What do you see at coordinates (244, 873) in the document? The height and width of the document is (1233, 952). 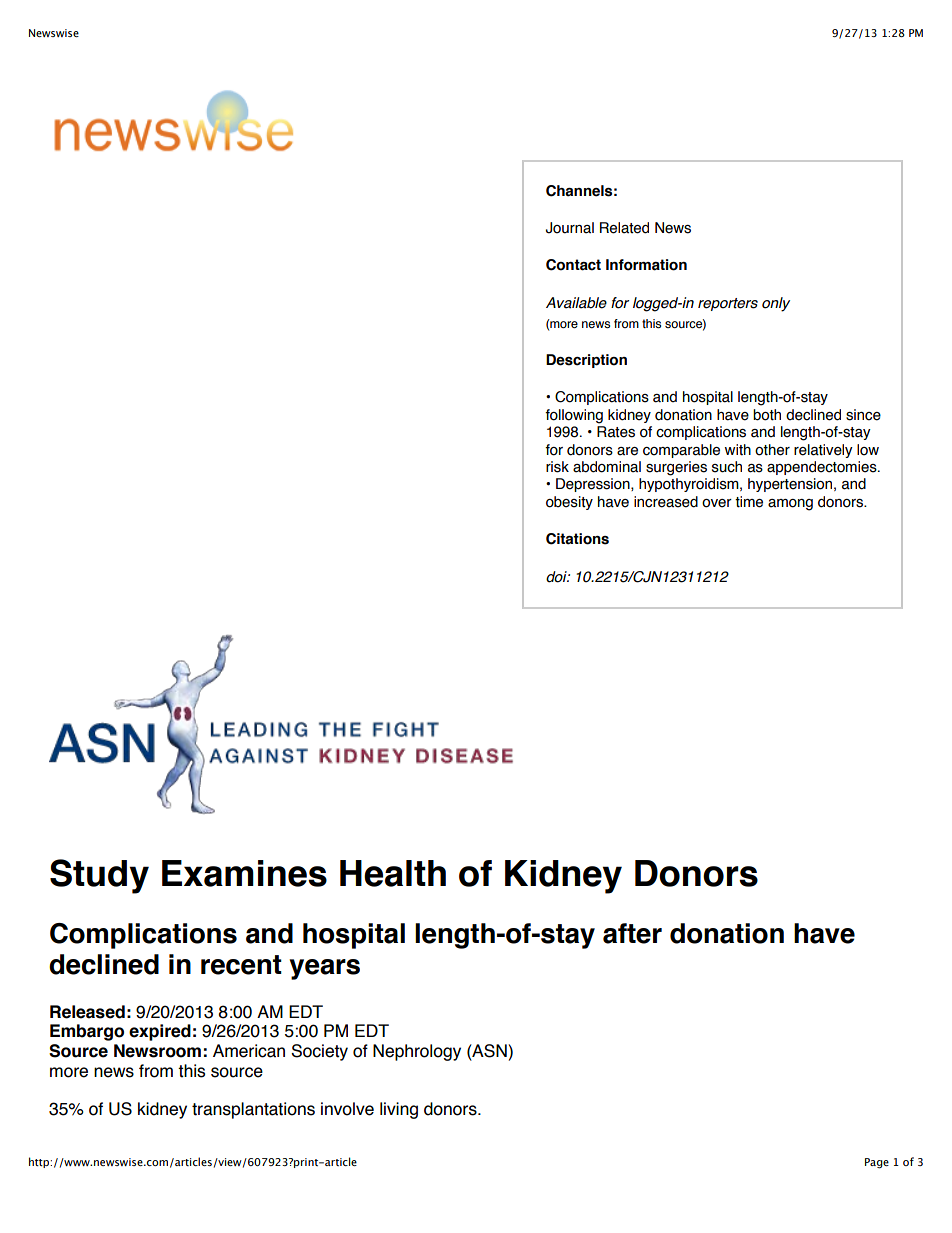 I see `Examines` at bounding box center [244, 873].
